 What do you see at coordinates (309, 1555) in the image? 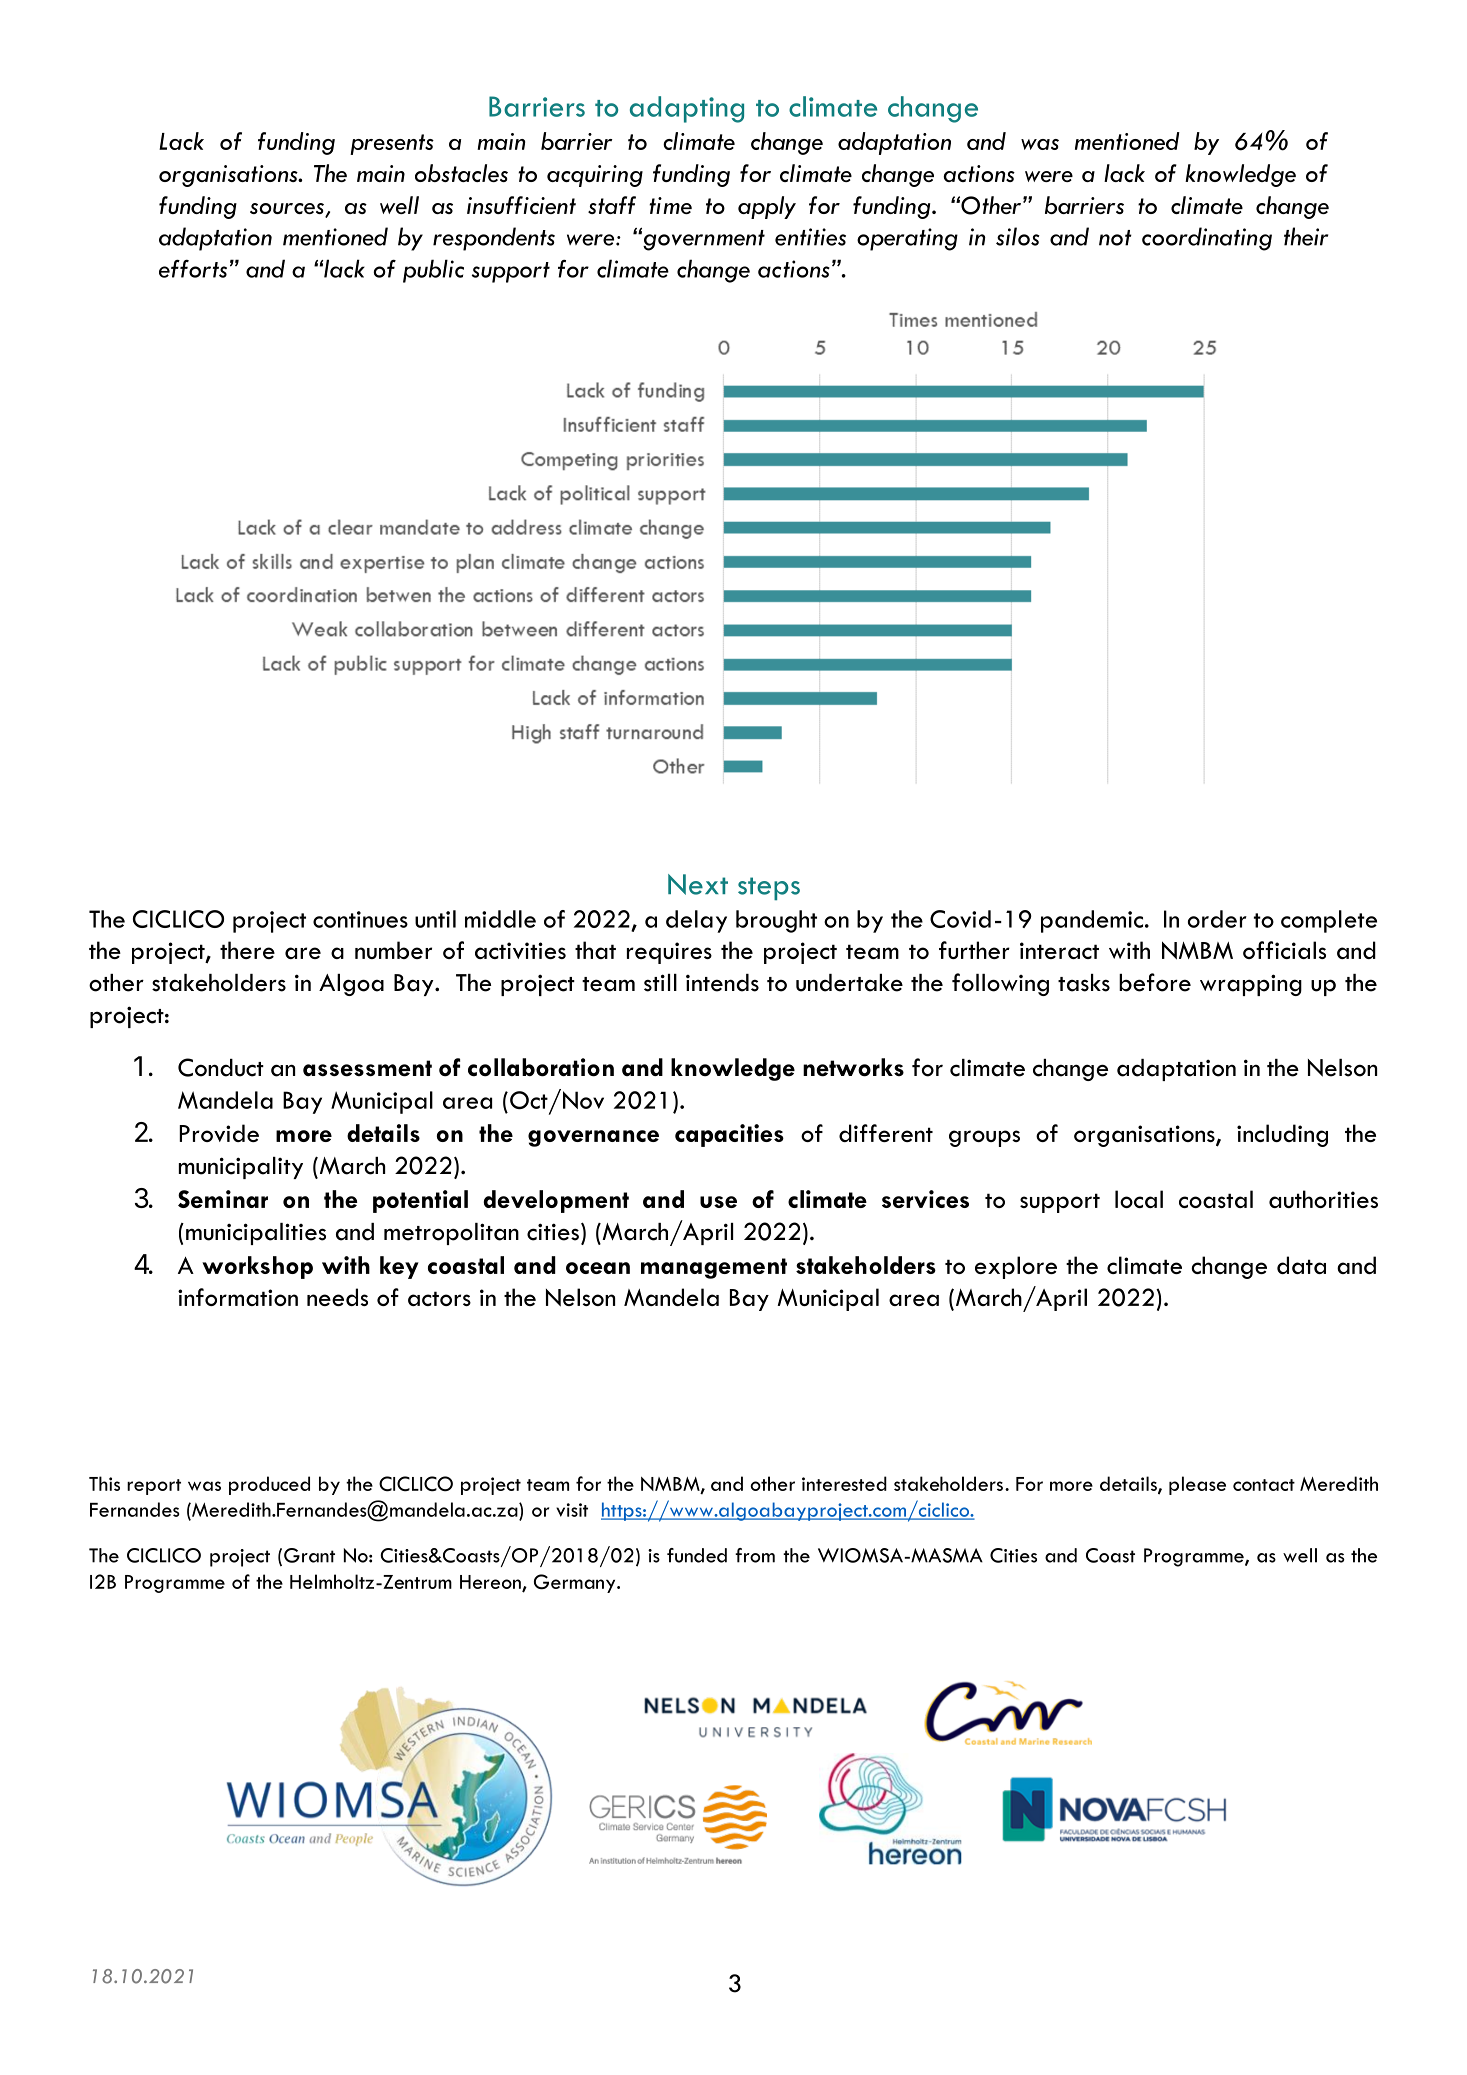
I see `Grant` at bounding box center [309, 1555].
